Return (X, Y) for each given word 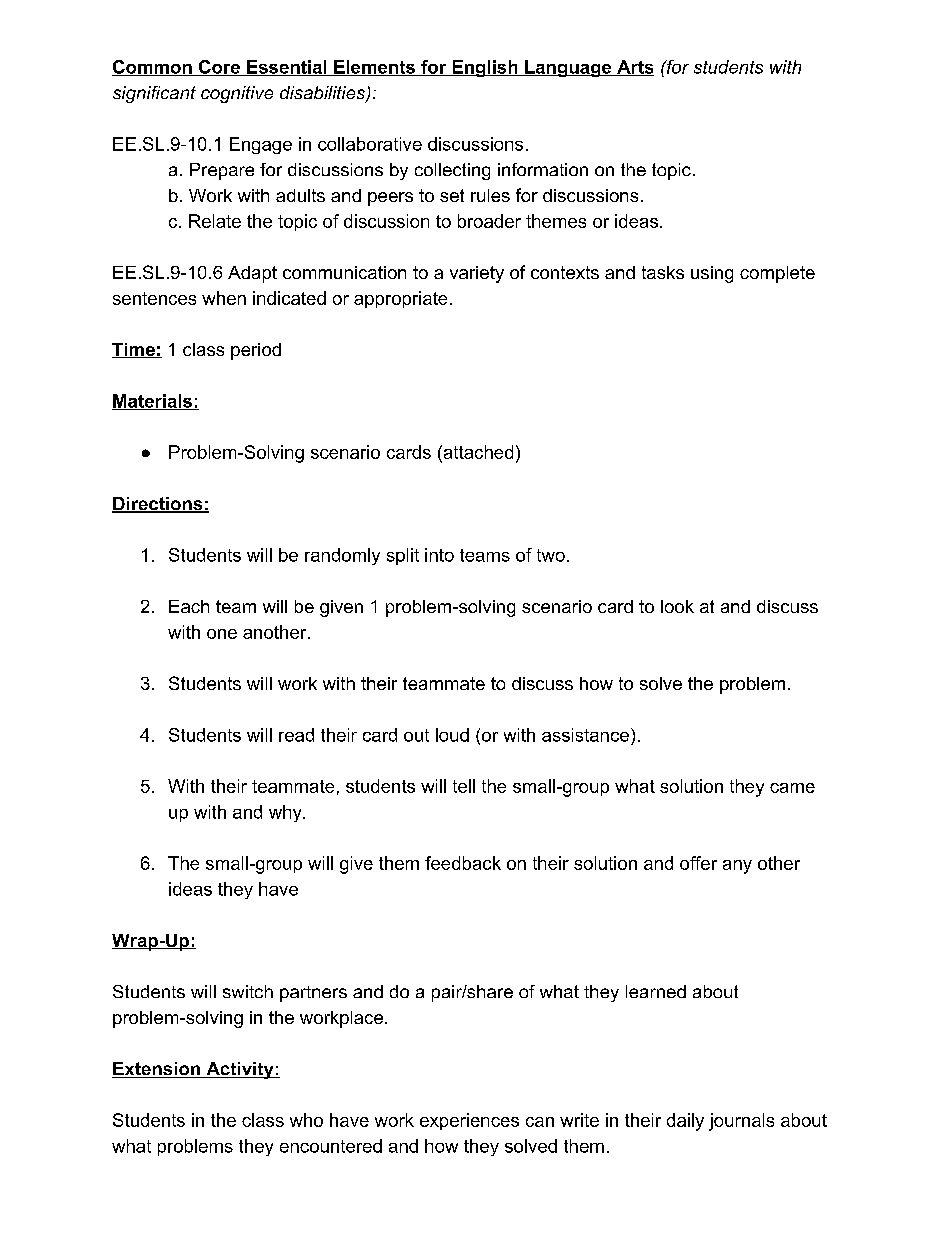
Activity (240, 1070)
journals (741, 1122)
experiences (469, 1121)
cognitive (237, 94)
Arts (634, 68)
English (485, 68)
